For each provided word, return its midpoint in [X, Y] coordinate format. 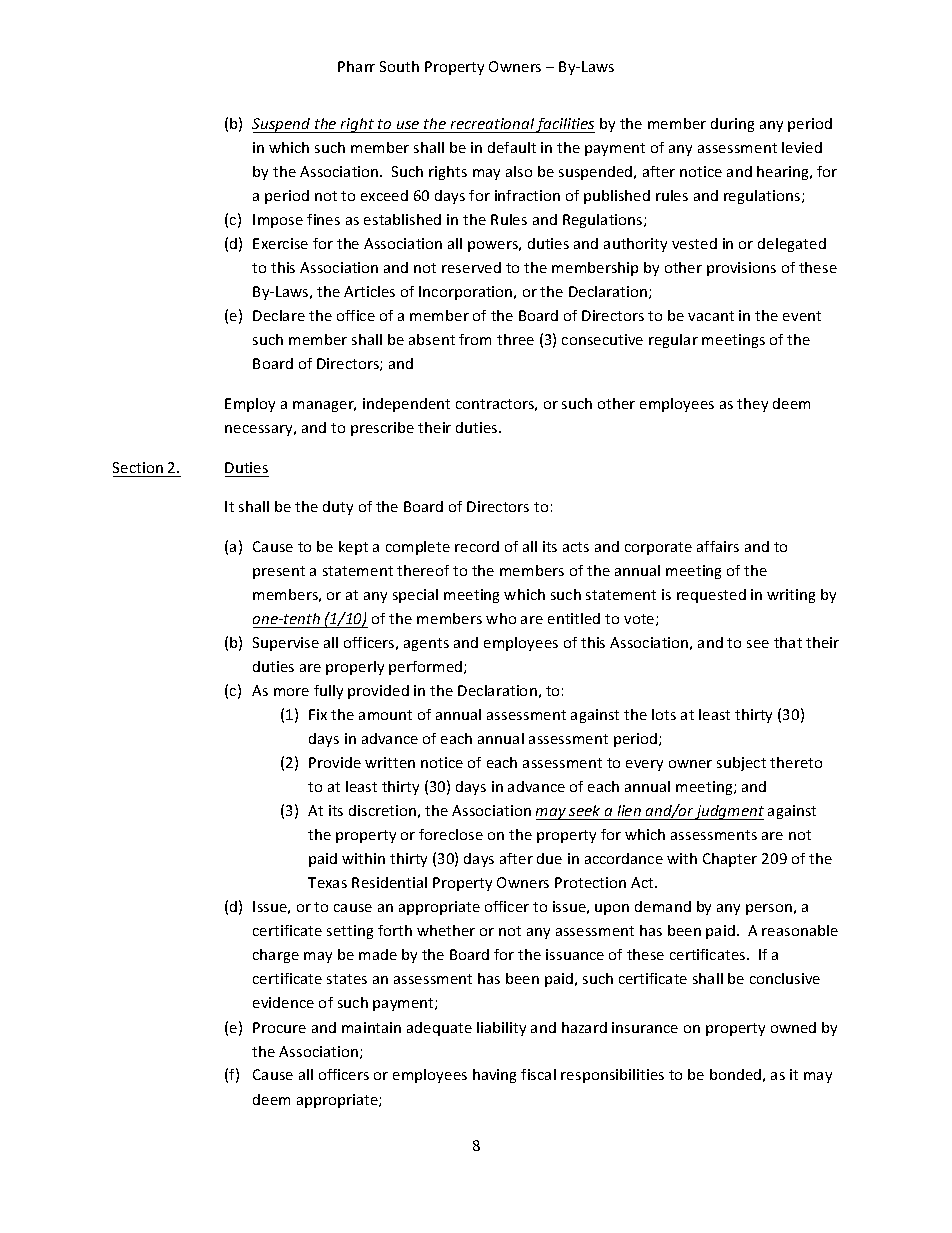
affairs [718, 546]
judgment [729, 812]
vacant [711, 316]
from [475, 339]
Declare [279, 315]
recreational [492, 123]
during [732, 125]
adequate [439, 1029]
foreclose [451, 834]
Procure [279, 1027]
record [477, 546]
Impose [278, 221]
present [279, 572]
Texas [327, 882]
